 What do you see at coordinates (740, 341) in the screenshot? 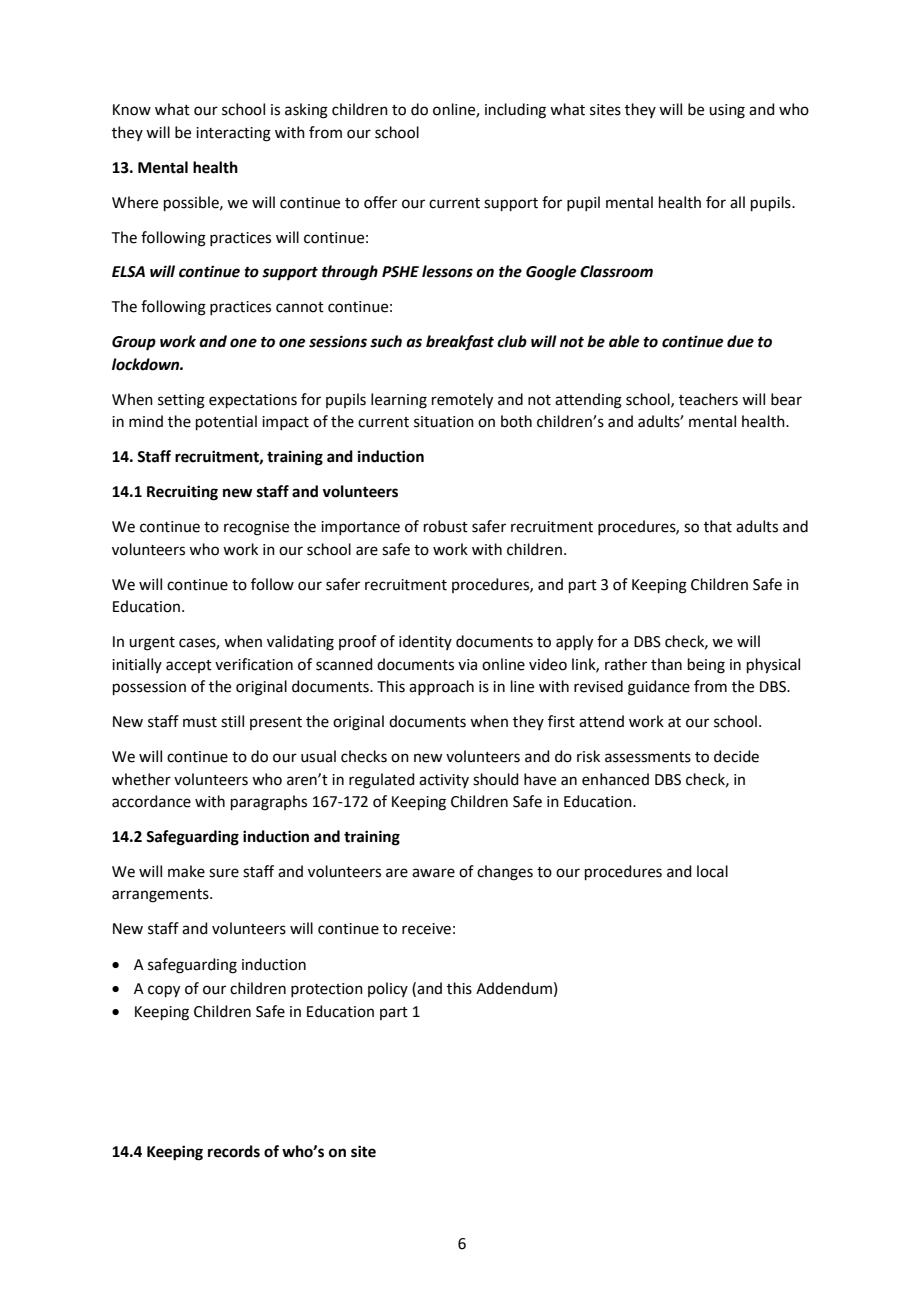
I see `due` at bounding box center [740, 341].
